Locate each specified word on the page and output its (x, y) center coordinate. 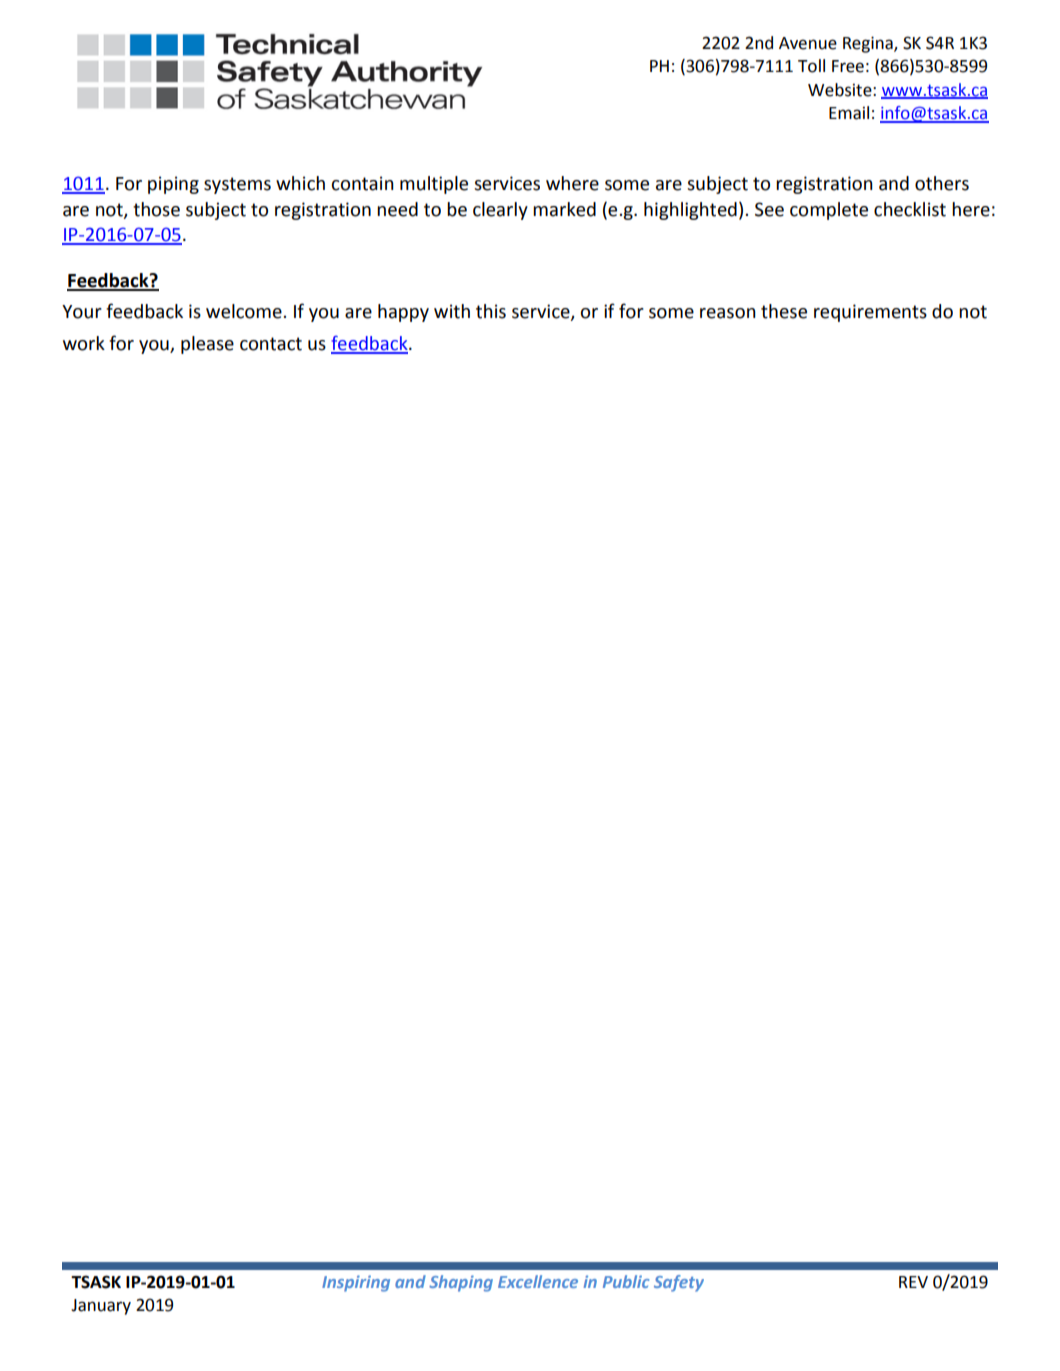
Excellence (538, 1281)
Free (848, 66)
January (101, 1307)
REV (913, 1282)
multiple (434, 185)
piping (173, 185)
